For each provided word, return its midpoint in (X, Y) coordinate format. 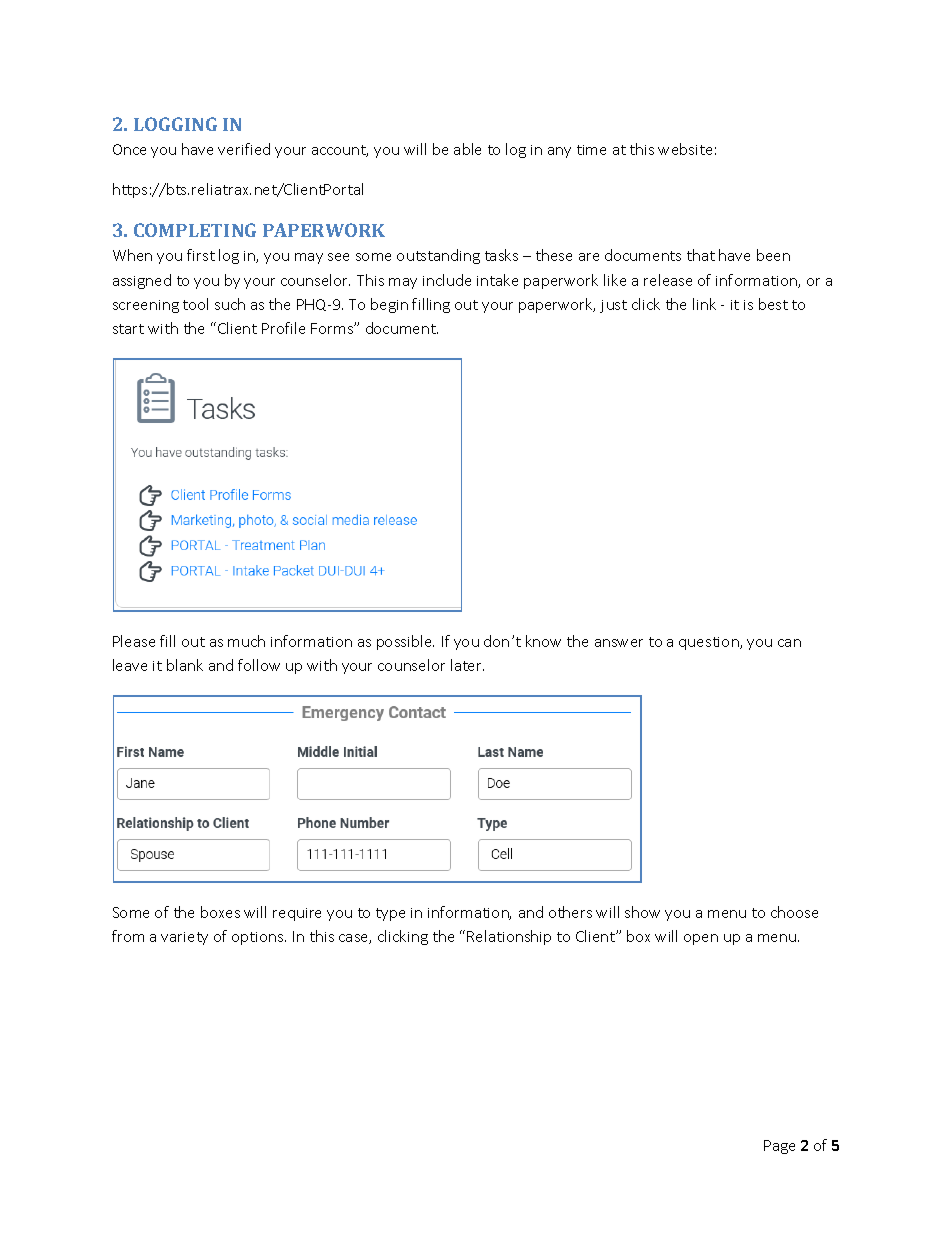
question (710, 643)
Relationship (509, 937)
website (685, 149)
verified (244, 149)
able (467, 149)
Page (779, 1147)
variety (184, 938)
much (246, 641)
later (467, 665)
